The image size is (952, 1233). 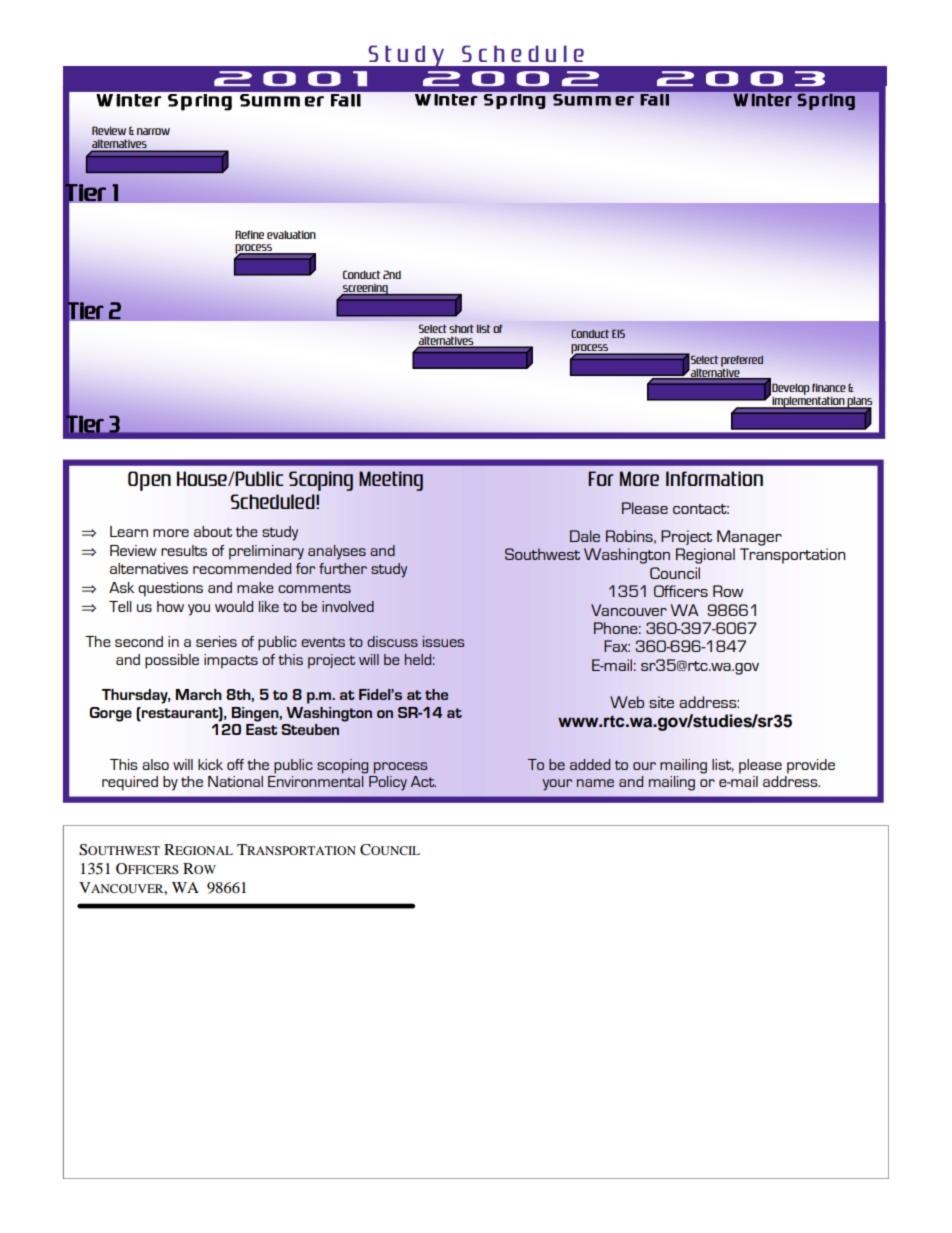 What do you see at coordinates (388, 783) in the document?
I see `Policy` at bounding box center [388, 783].
